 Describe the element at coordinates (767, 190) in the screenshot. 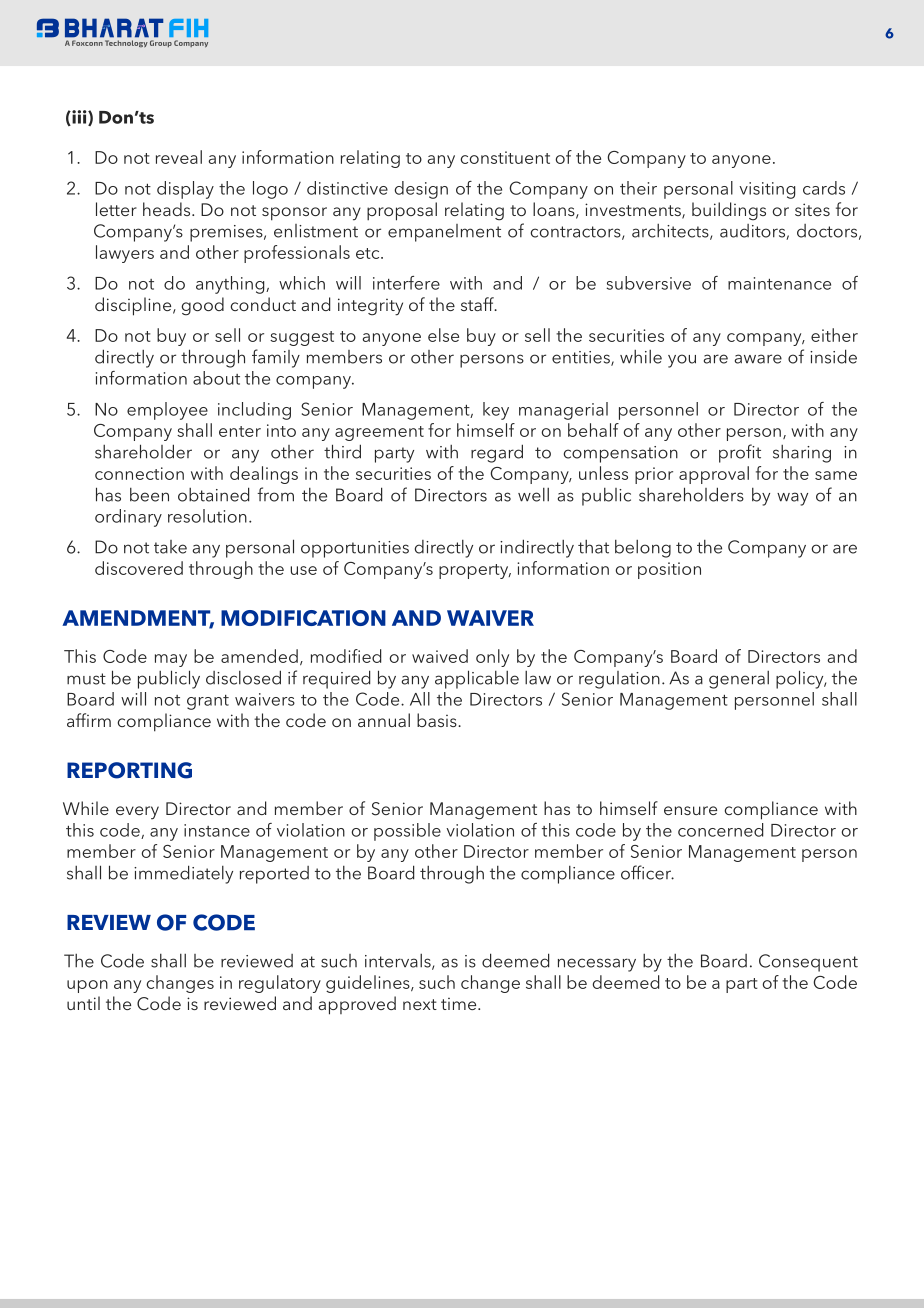

I see `visiting` at that location.
